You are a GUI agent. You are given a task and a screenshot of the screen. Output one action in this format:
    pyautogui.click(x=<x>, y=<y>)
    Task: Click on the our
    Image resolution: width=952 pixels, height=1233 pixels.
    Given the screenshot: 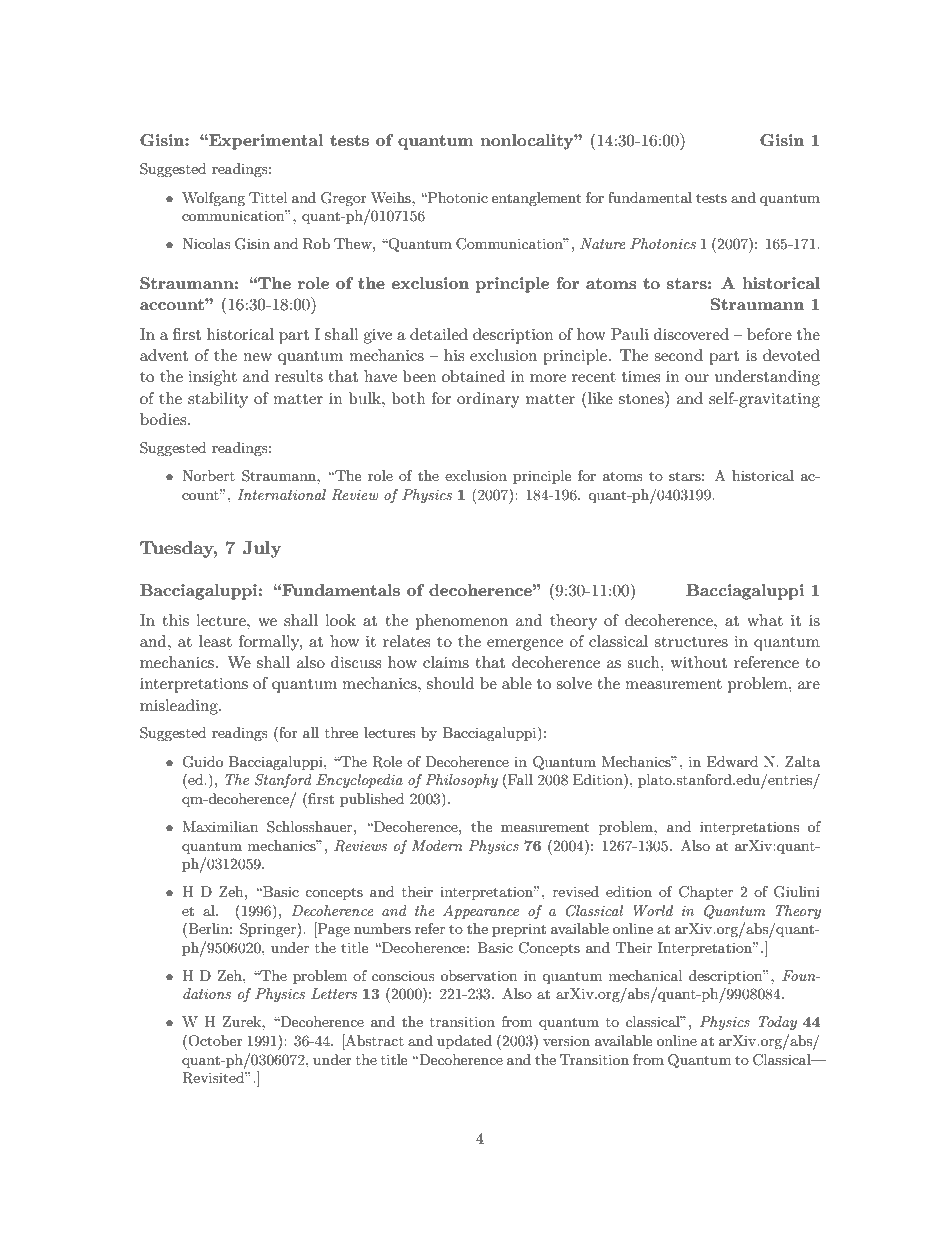 What is the action you would take?
    pyautogui.click(x=697, y=378)
